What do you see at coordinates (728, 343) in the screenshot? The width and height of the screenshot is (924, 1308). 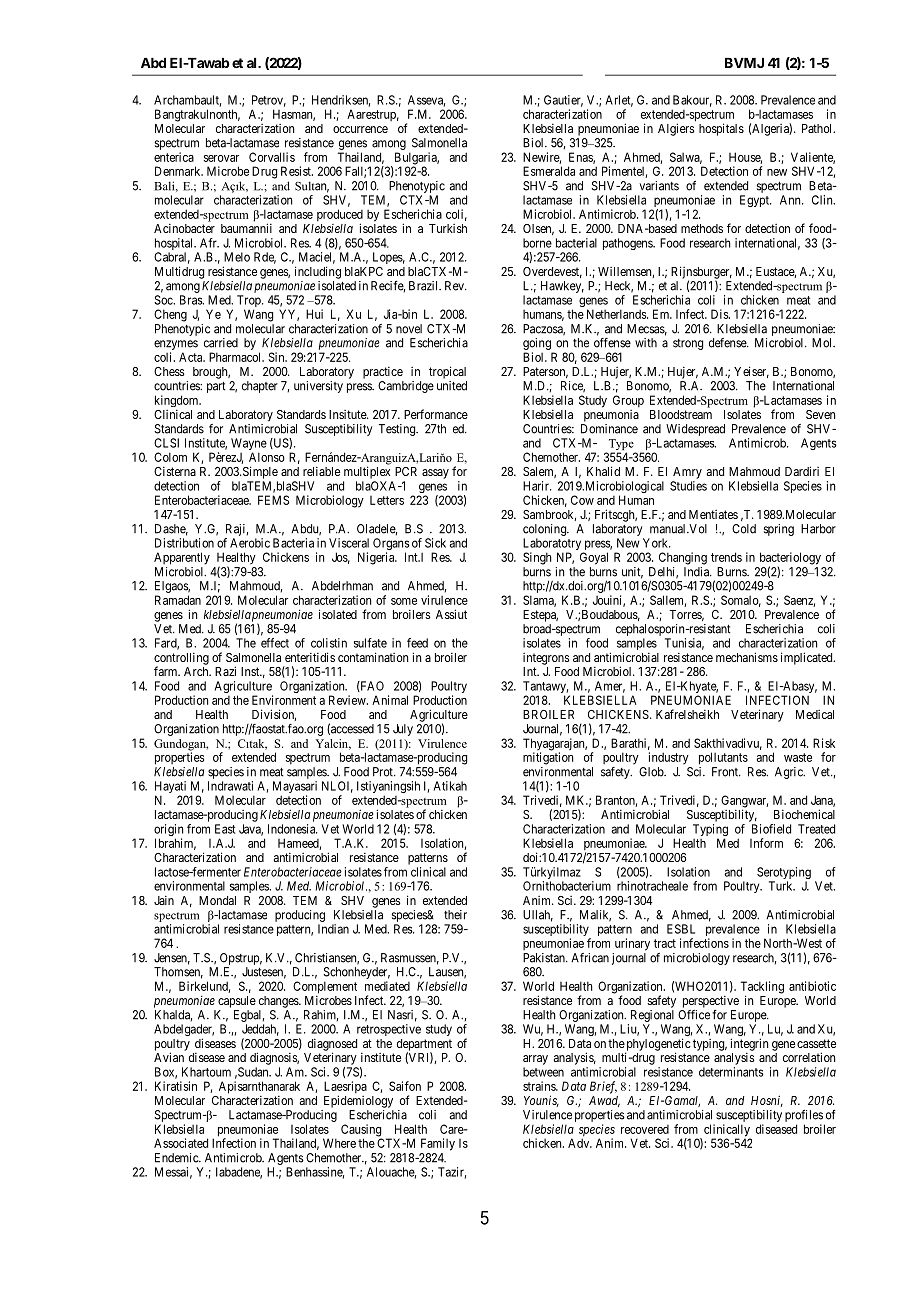 I see `defense` at bounding box center [728, 343].
